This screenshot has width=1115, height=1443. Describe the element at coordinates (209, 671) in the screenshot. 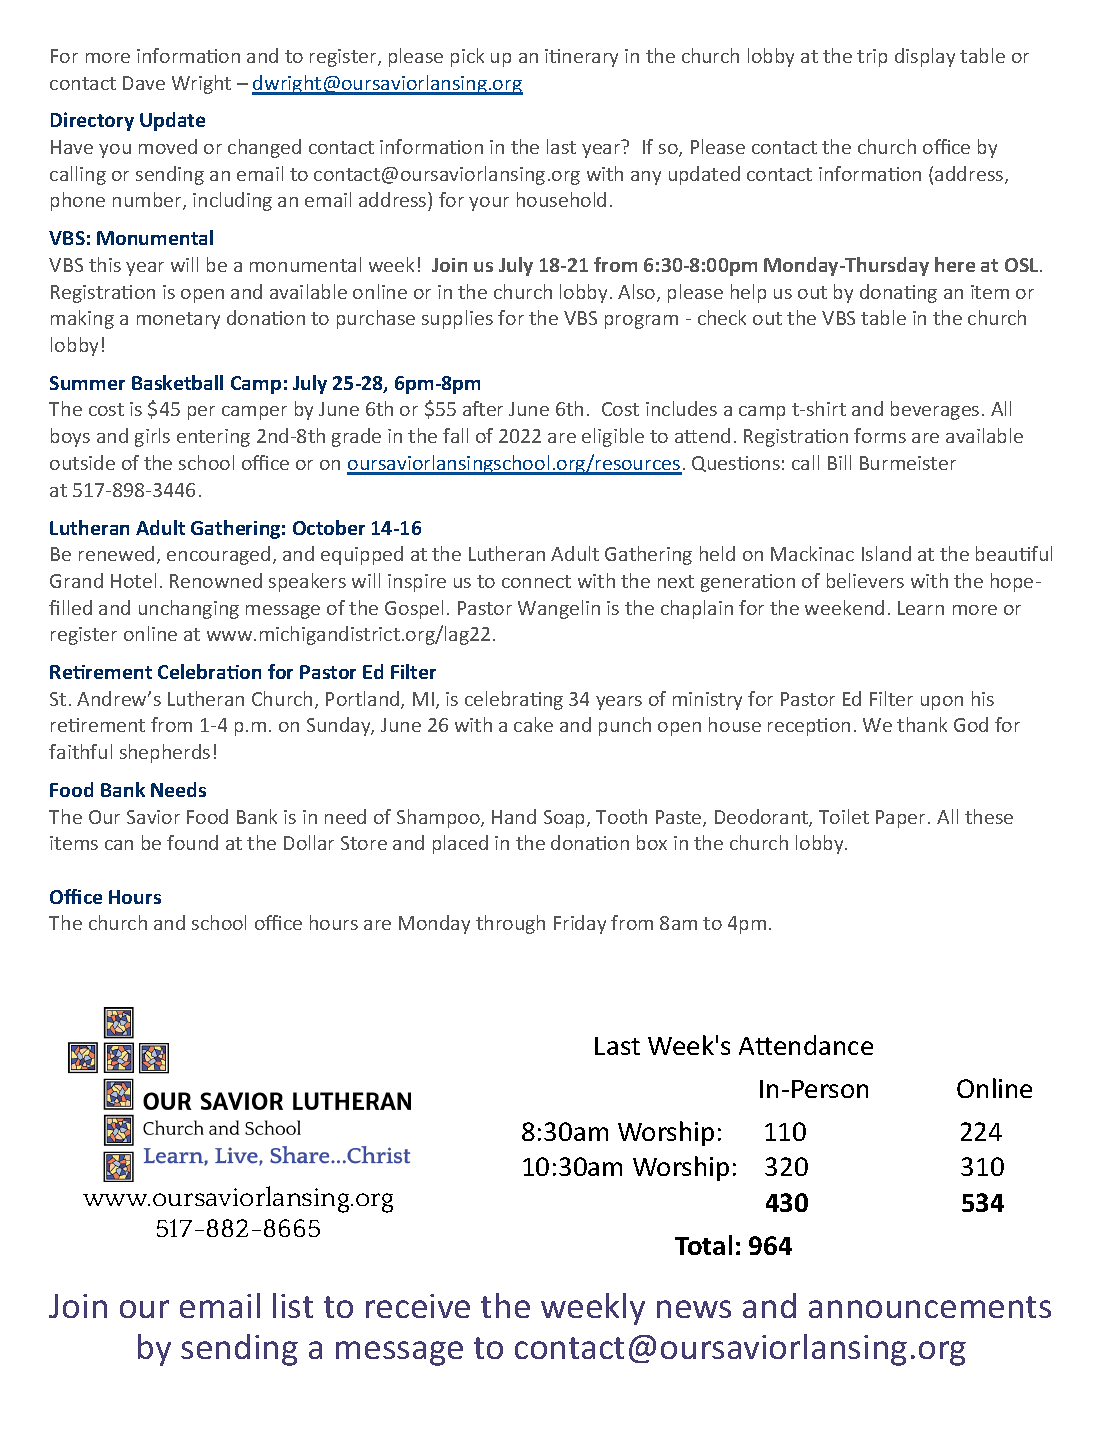

I see `Celebration` at that location.
